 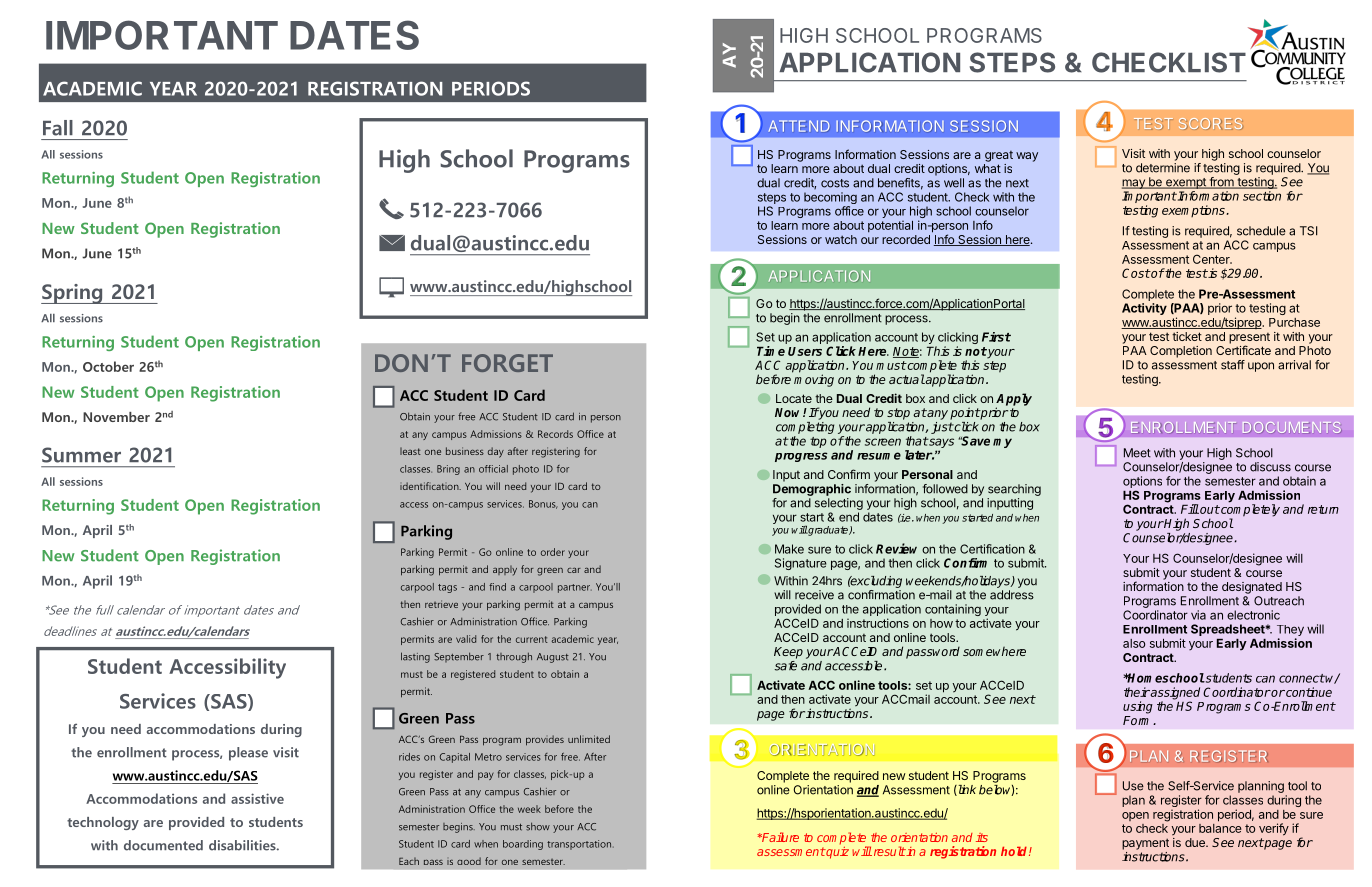 I want to click on Summer, so click(x=81, y=455).
